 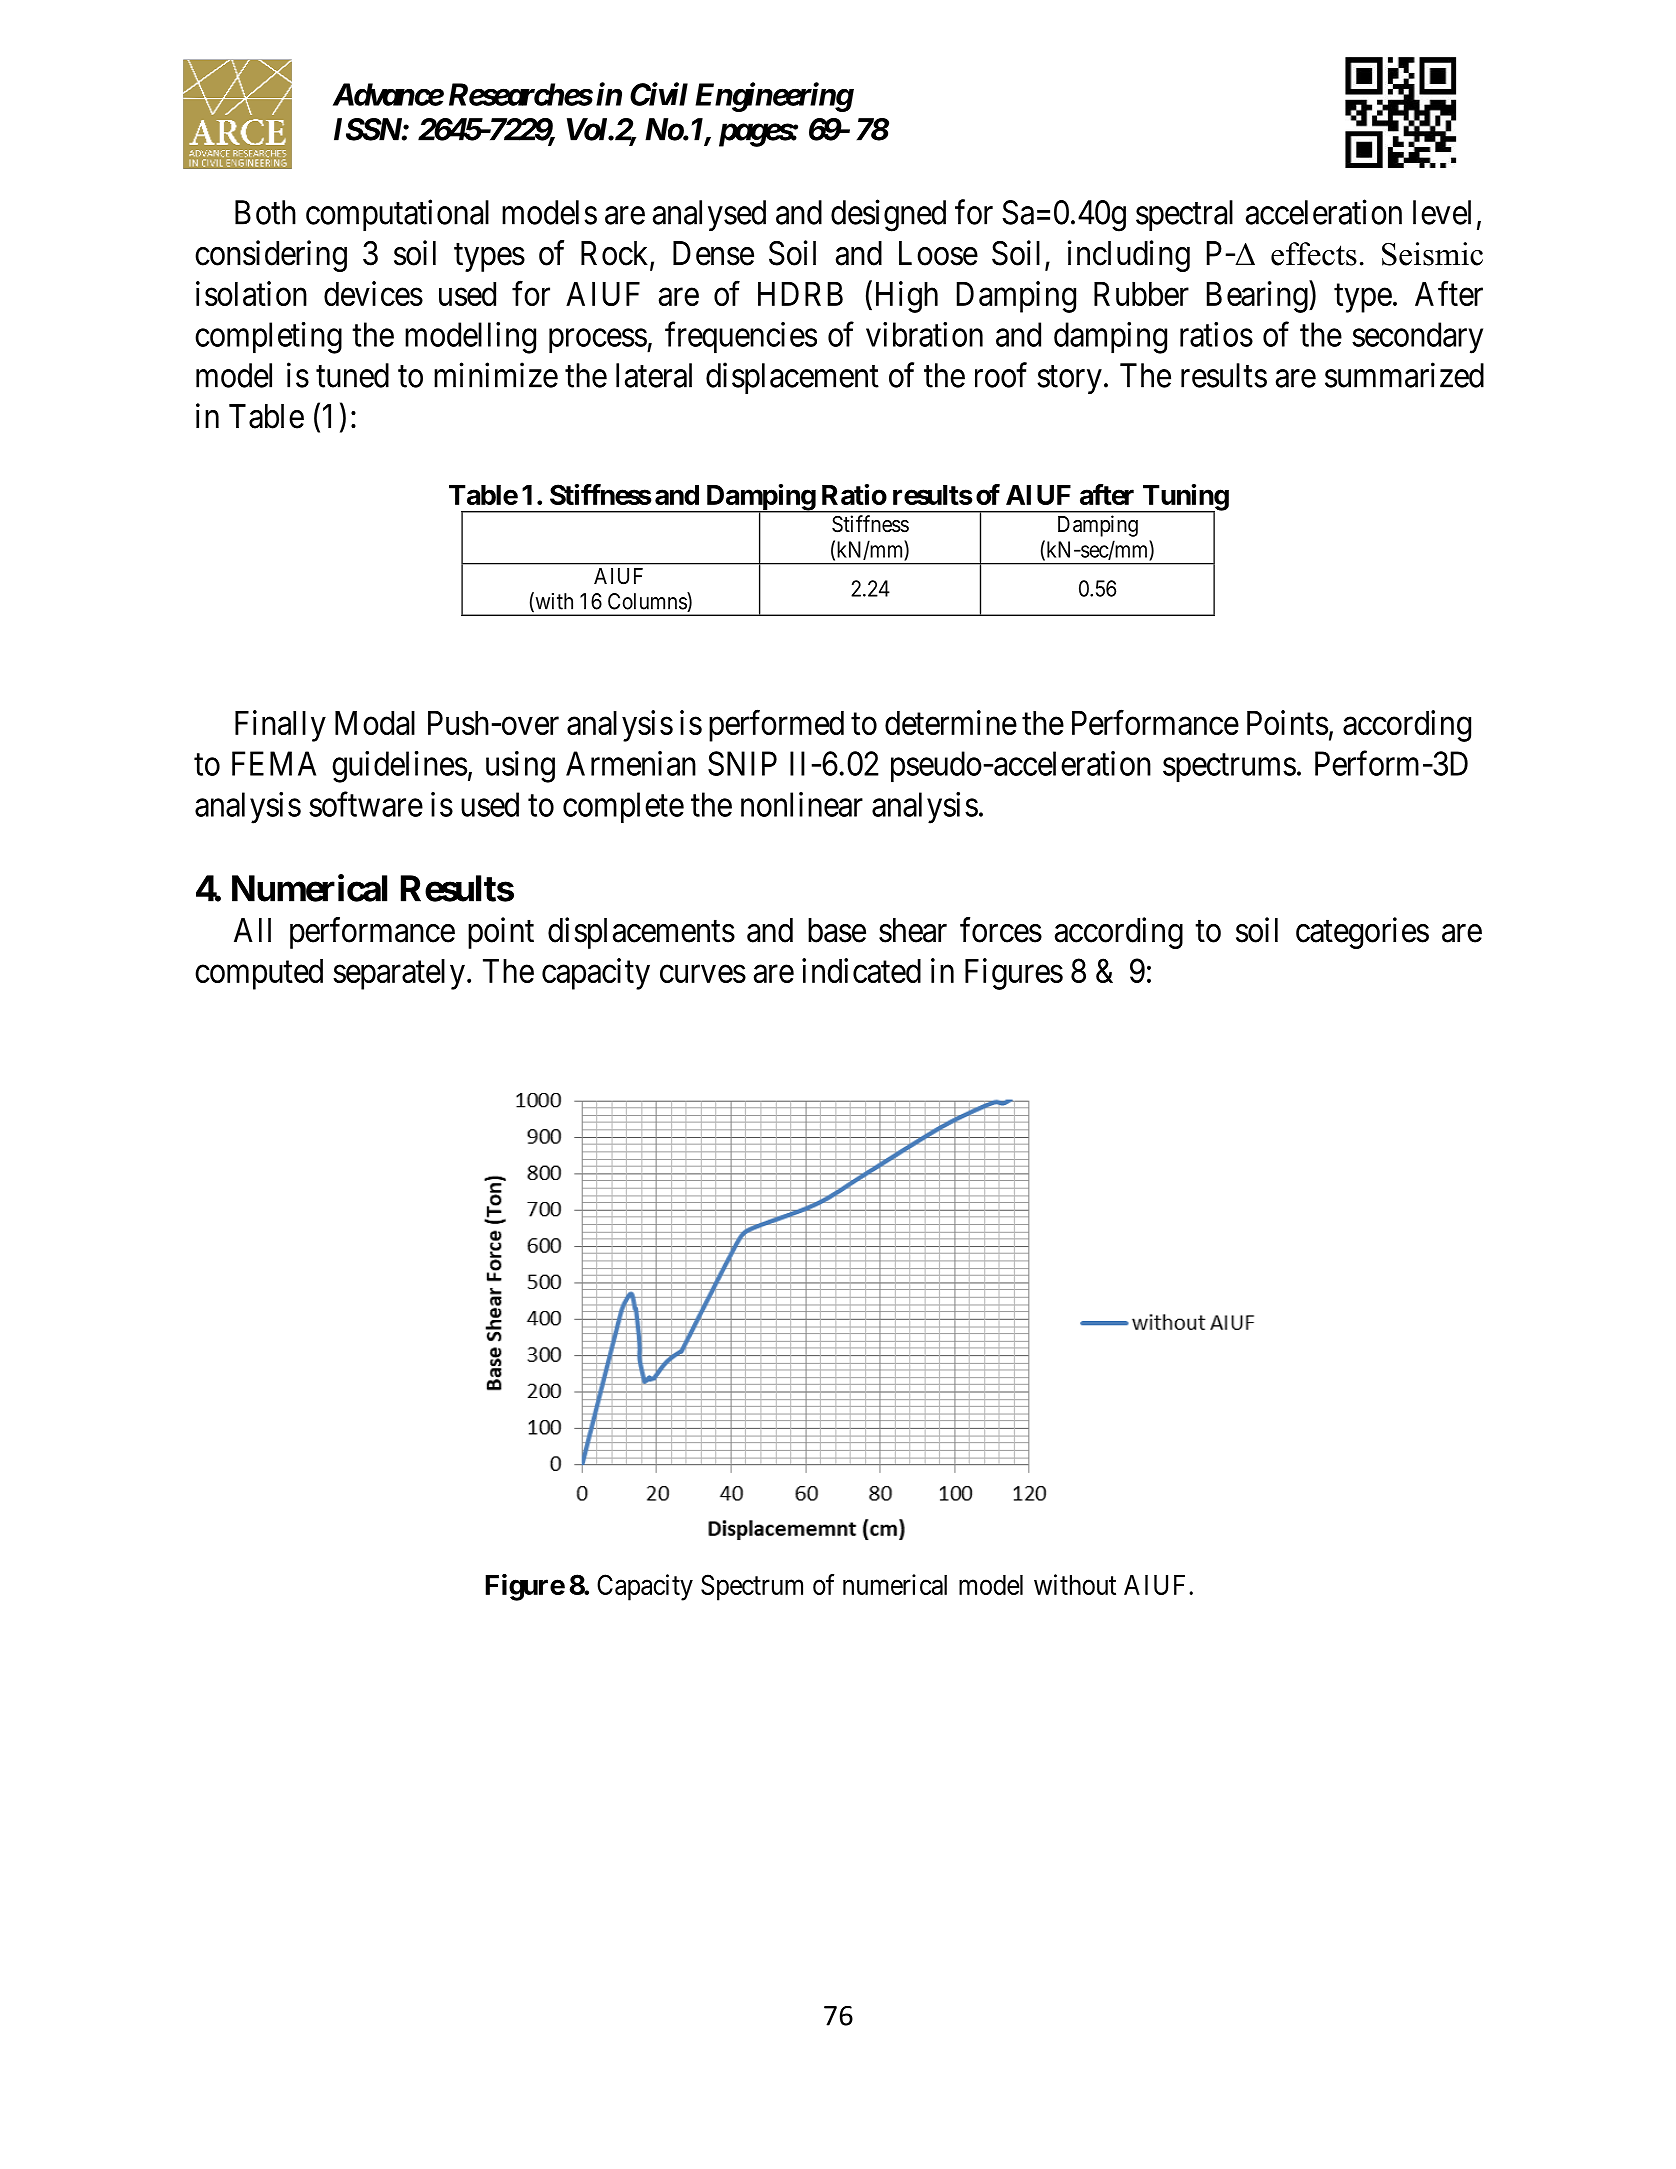 I want to click on roof, so click(x=1001, y=375).
